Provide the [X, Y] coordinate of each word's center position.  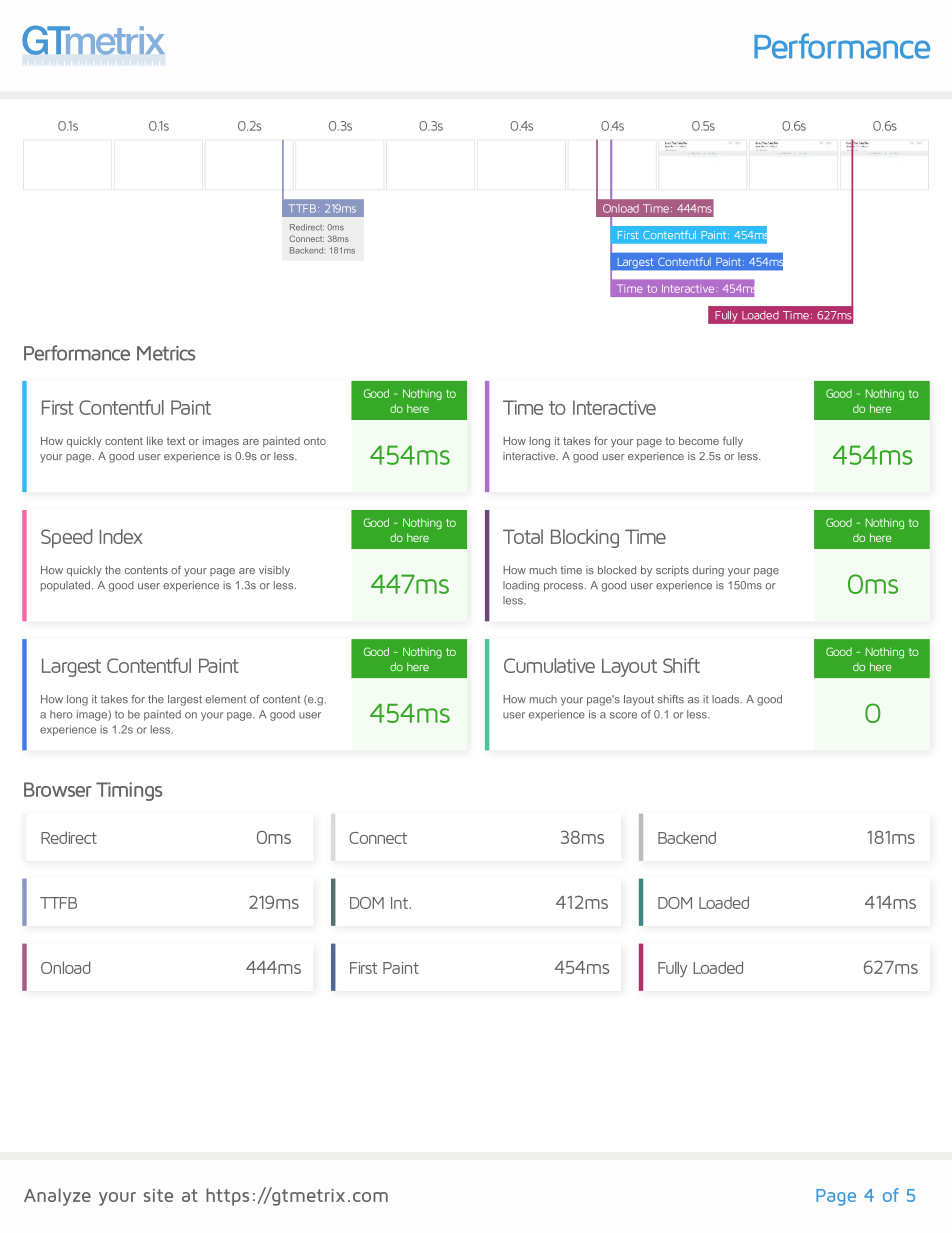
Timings [129, 791]
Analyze [57, 1197]
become [699, 441]
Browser [58, 789]
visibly [274, 571]
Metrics [166, 353]
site [158, 1195]
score [623, 715]
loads [726, 699]
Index [121, 536]
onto [315, 441]
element [226, 699]
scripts [672, 571]
